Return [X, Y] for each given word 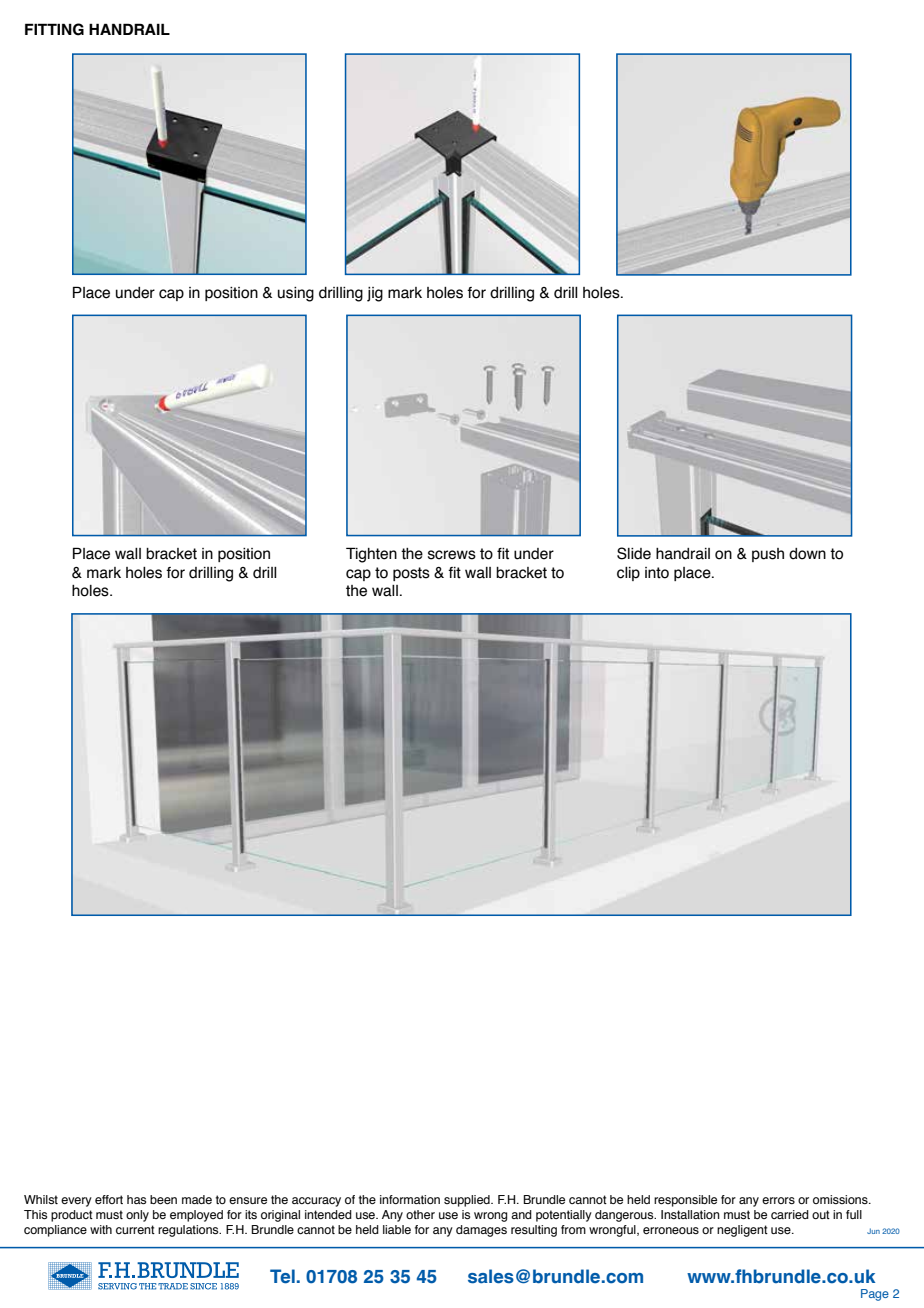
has [136, 1199]
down [807, 554]
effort [109, 1199]
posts [411, 574]
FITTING [54, 29]
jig [375, 294]
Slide [634, 553]
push [768, 555]
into [657, 573]
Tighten [371, 555]
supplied [468, 1201]
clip [628, 574]
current [135, 1229]
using [296, 294]
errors [778, 1200]
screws [452, 555]
